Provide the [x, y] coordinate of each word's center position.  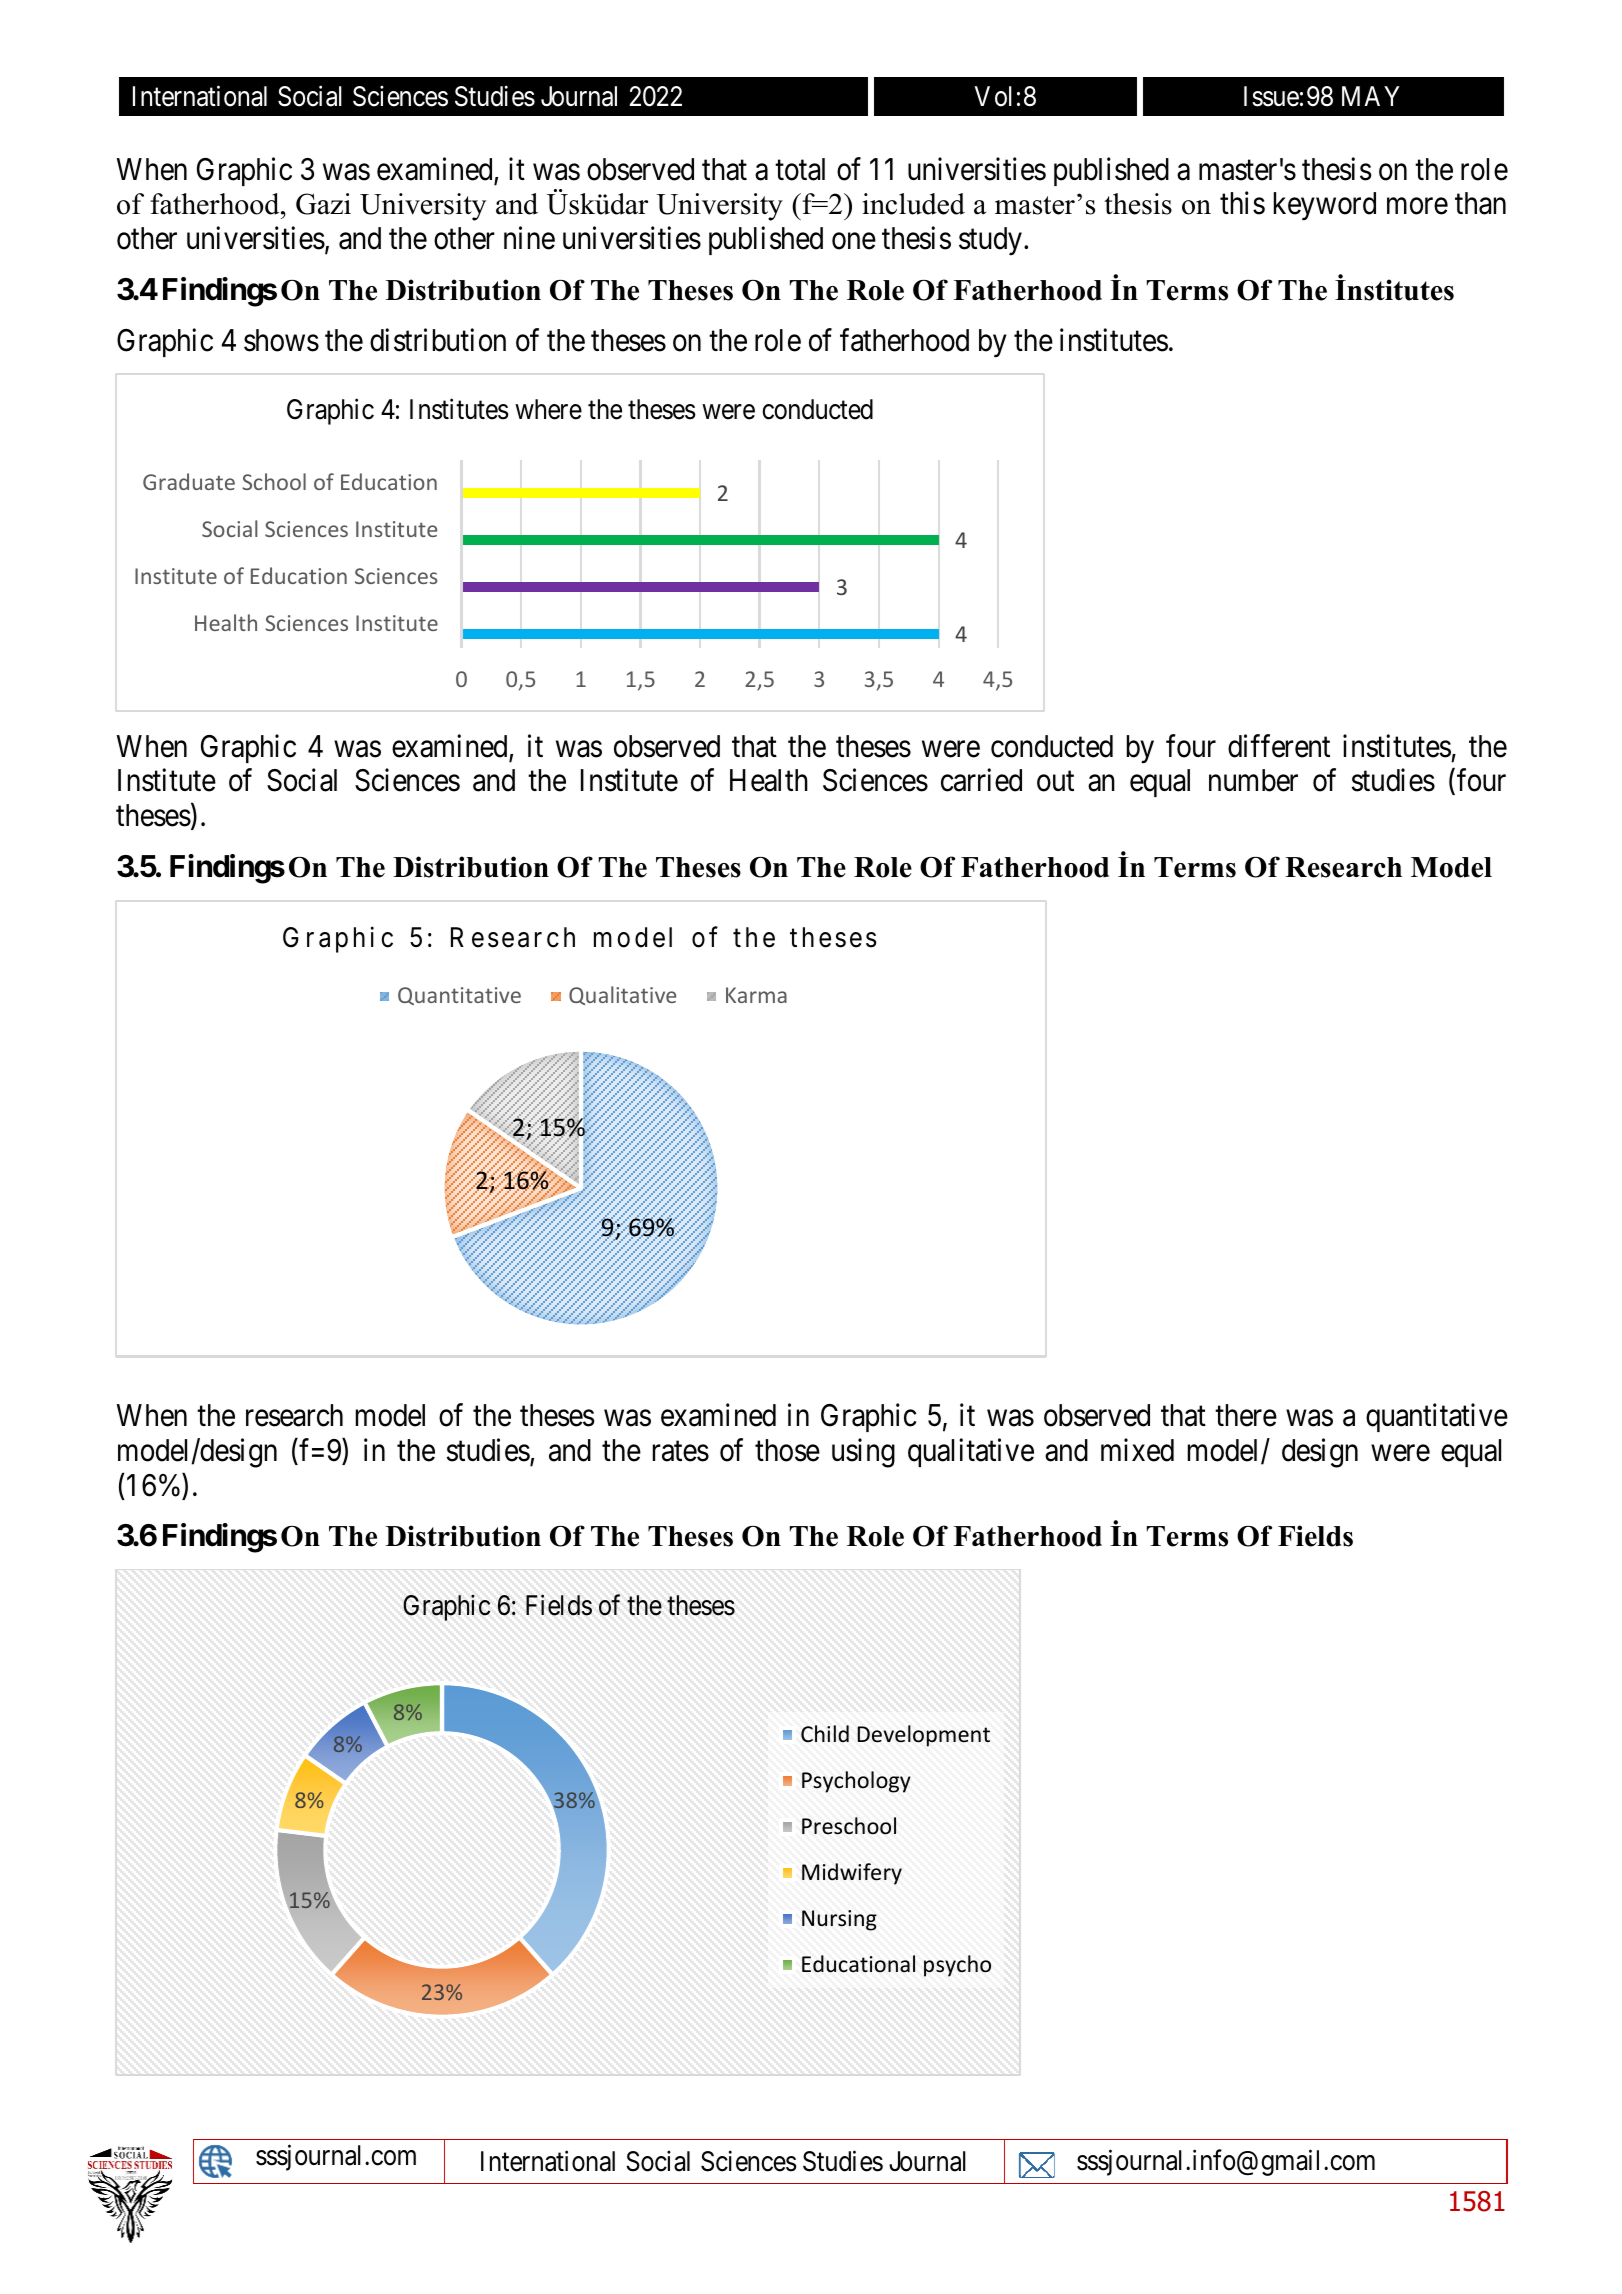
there [1246, 1415]
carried [981, 780]
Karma [756, 995]
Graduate [189, 481]
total [800, 169]
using [863, 1453]
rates [681, 1451]
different [1279, 746]
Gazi [323, 204]
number [1253, 780]
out [1055, 782]
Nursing [839, 1920]
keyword [1325, 206]
